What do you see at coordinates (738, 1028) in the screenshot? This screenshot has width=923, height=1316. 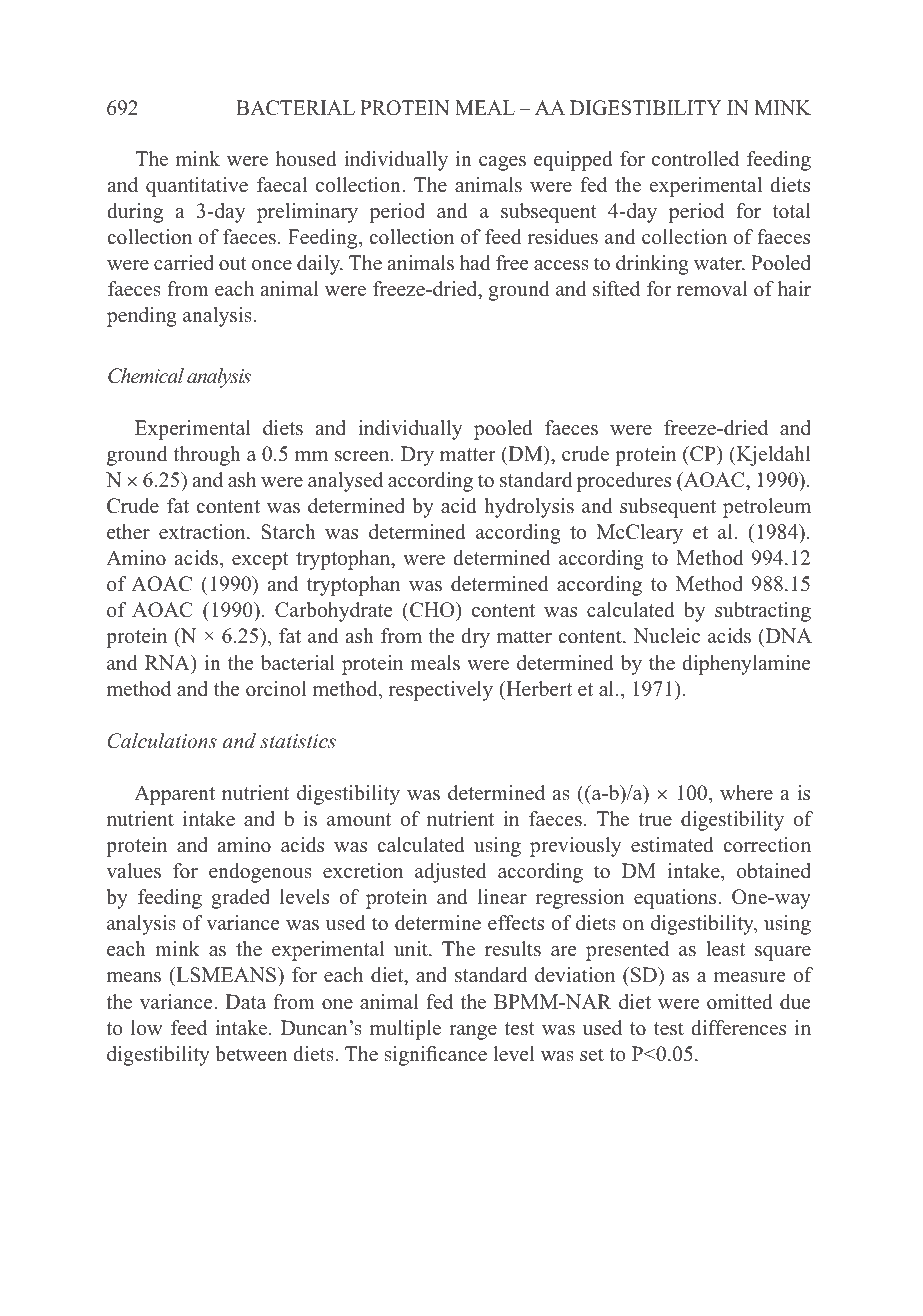 I see `differences` at bounding box center [738, 1028].
